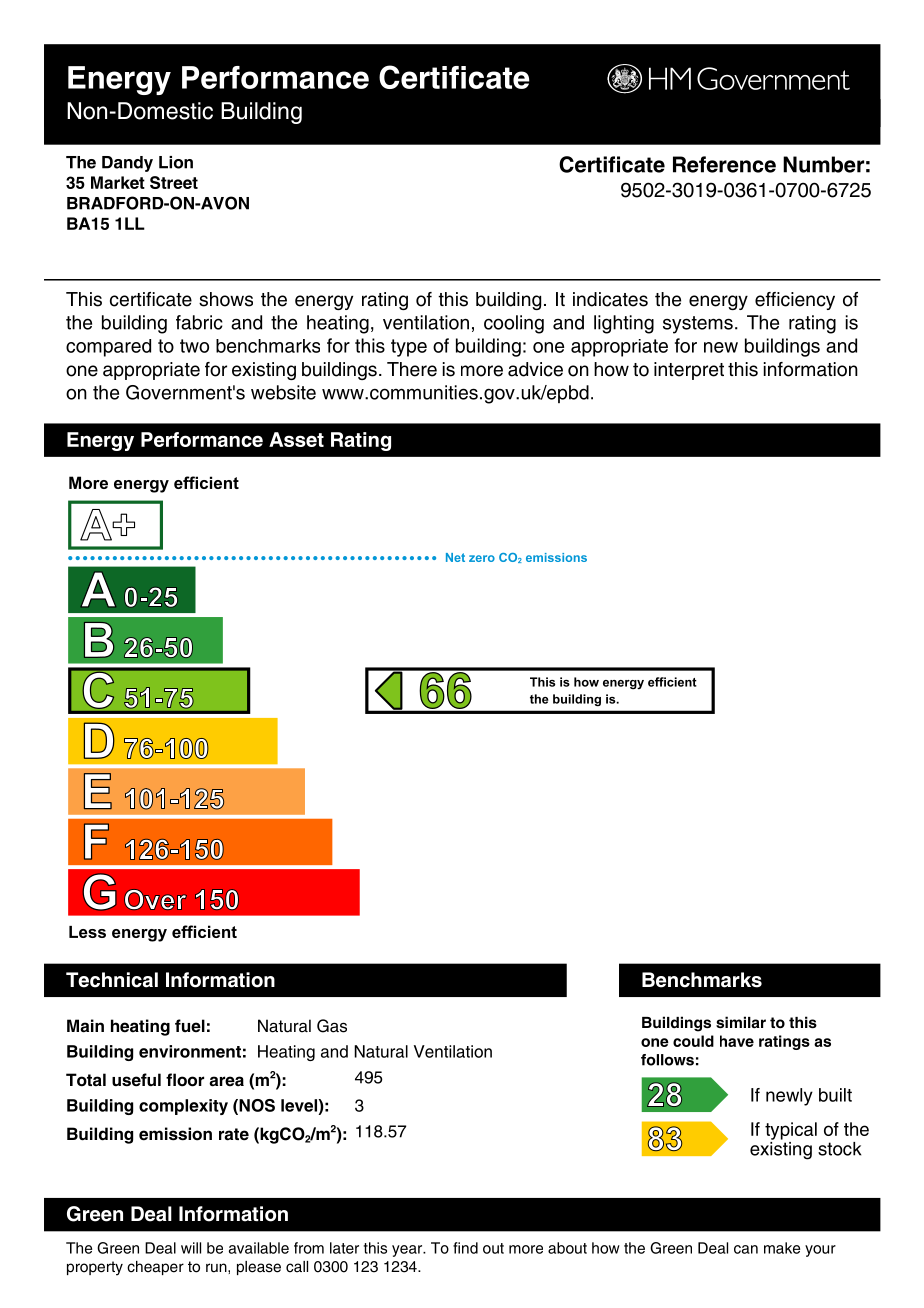 This page has height=1308, width=924. What do you see at coordinates (514, 324) in the page?
I see `cooling` at bounding box center [514, 324].
